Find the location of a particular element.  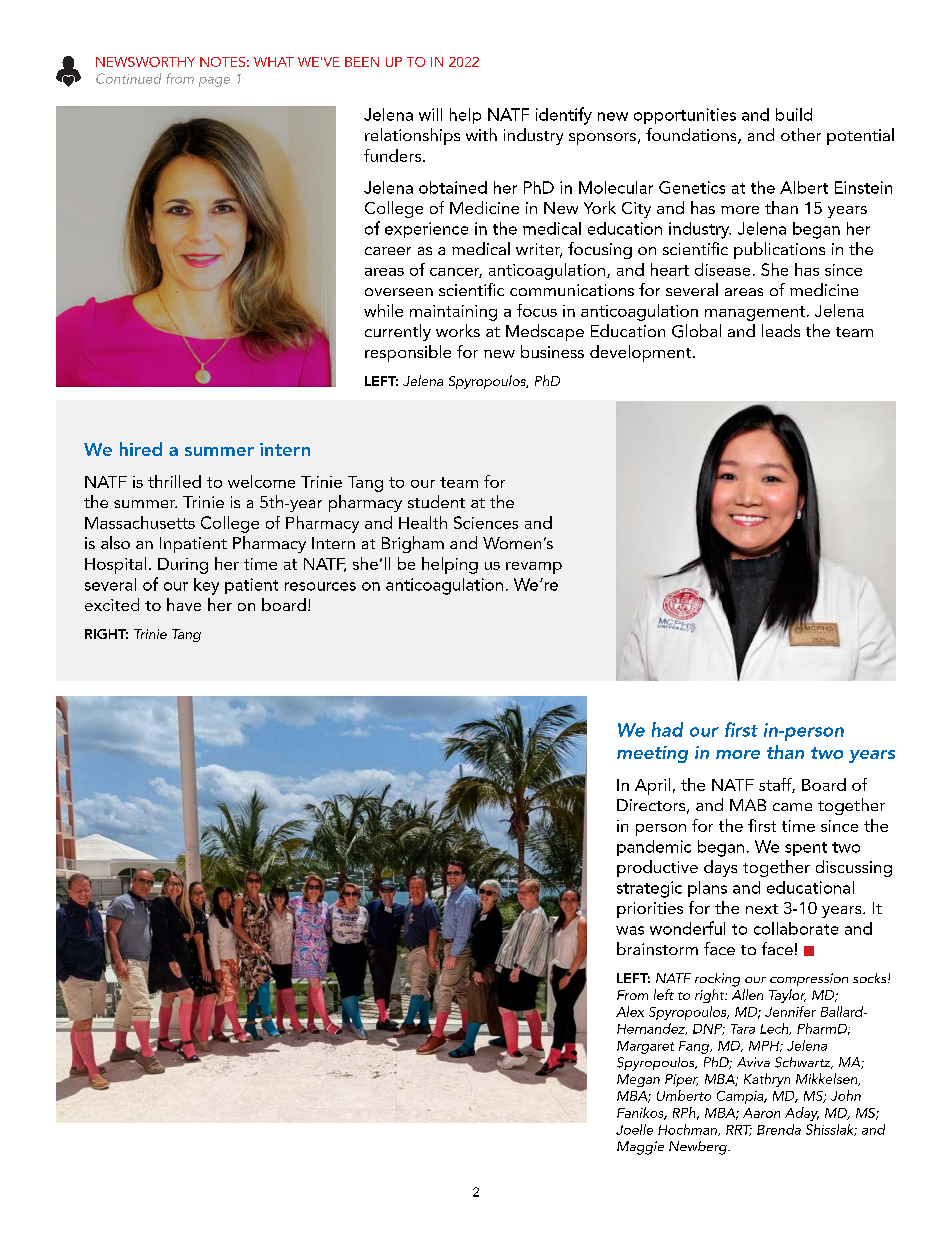

page is located at coordinates (214, 82).
